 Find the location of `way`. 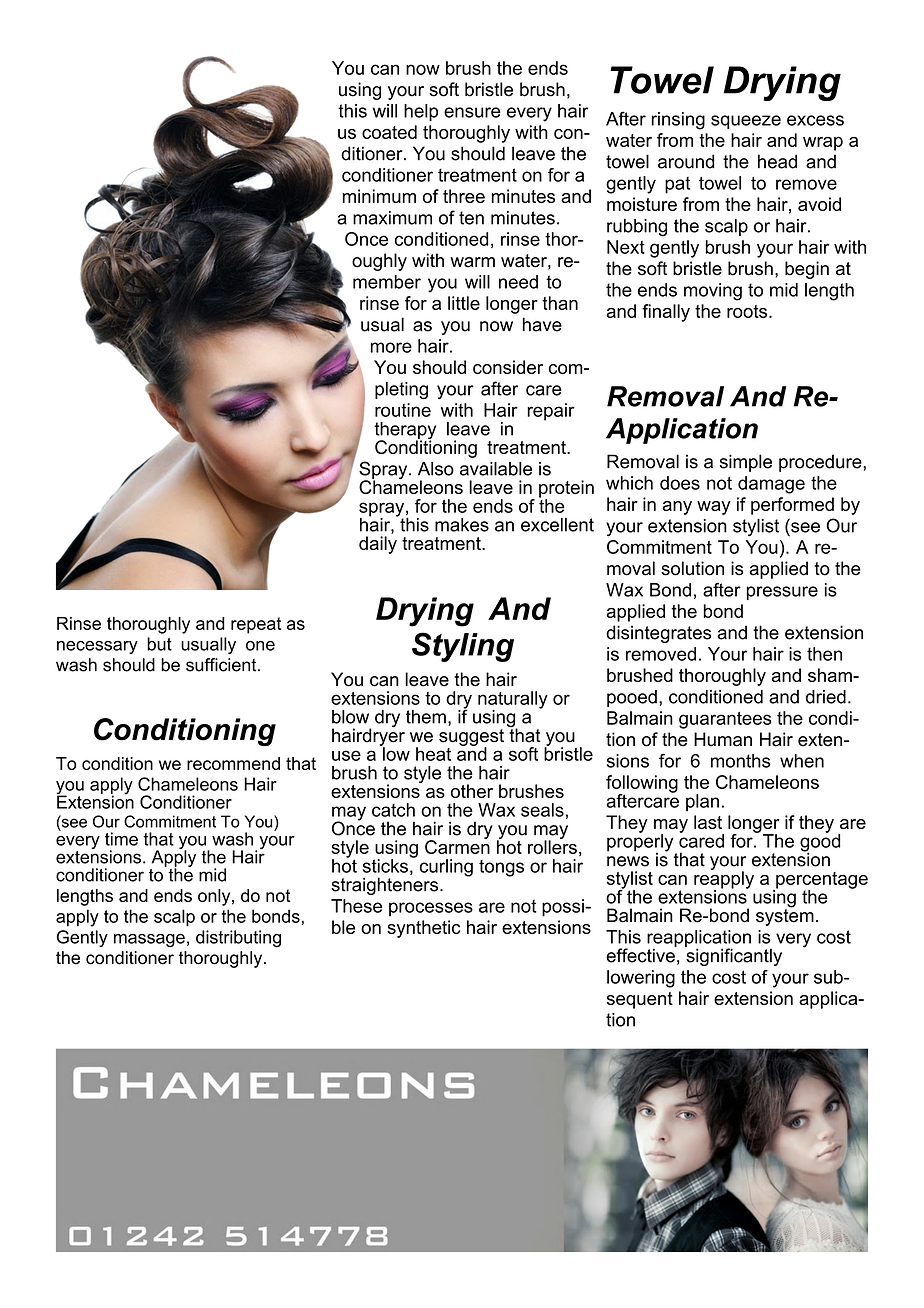

way is located at coordinates (714, 508).
